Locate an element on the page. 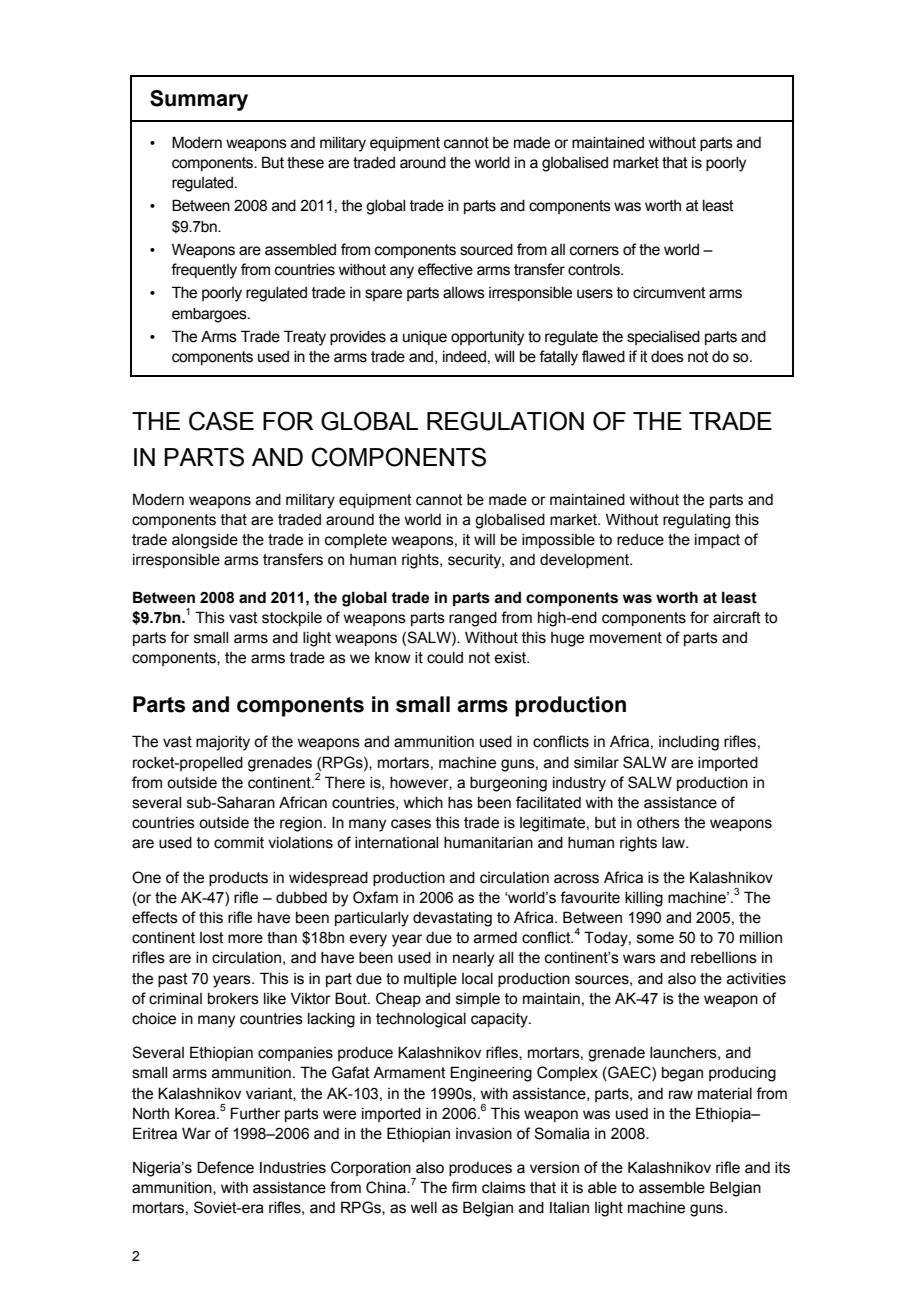 Image resolution: width=924 pixels, height=1308 pixels. could is located at coordinates (445, 658).
